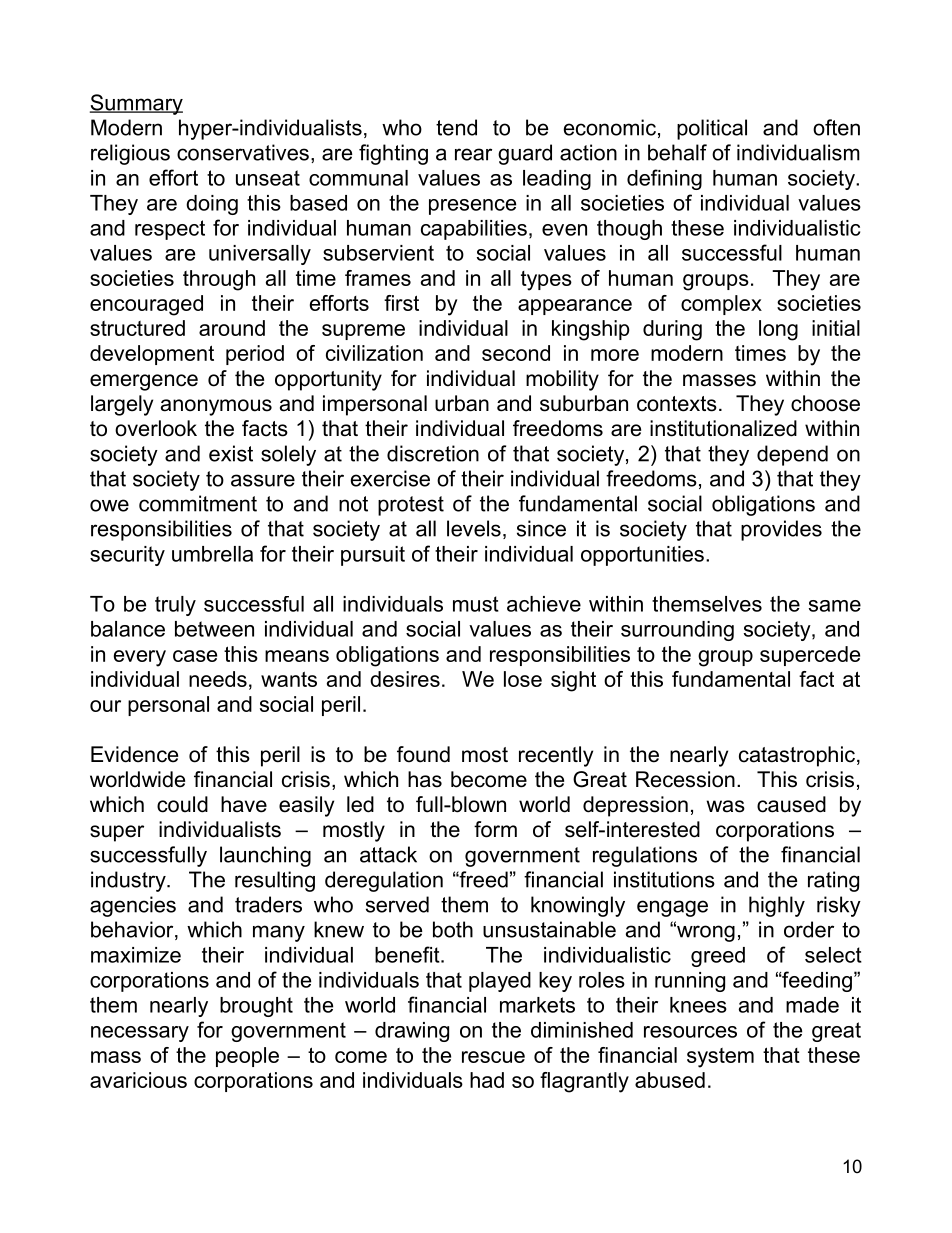  Describe the element at coordinates (243, 152) in the screenshot. I see `conservatives` at that location.
